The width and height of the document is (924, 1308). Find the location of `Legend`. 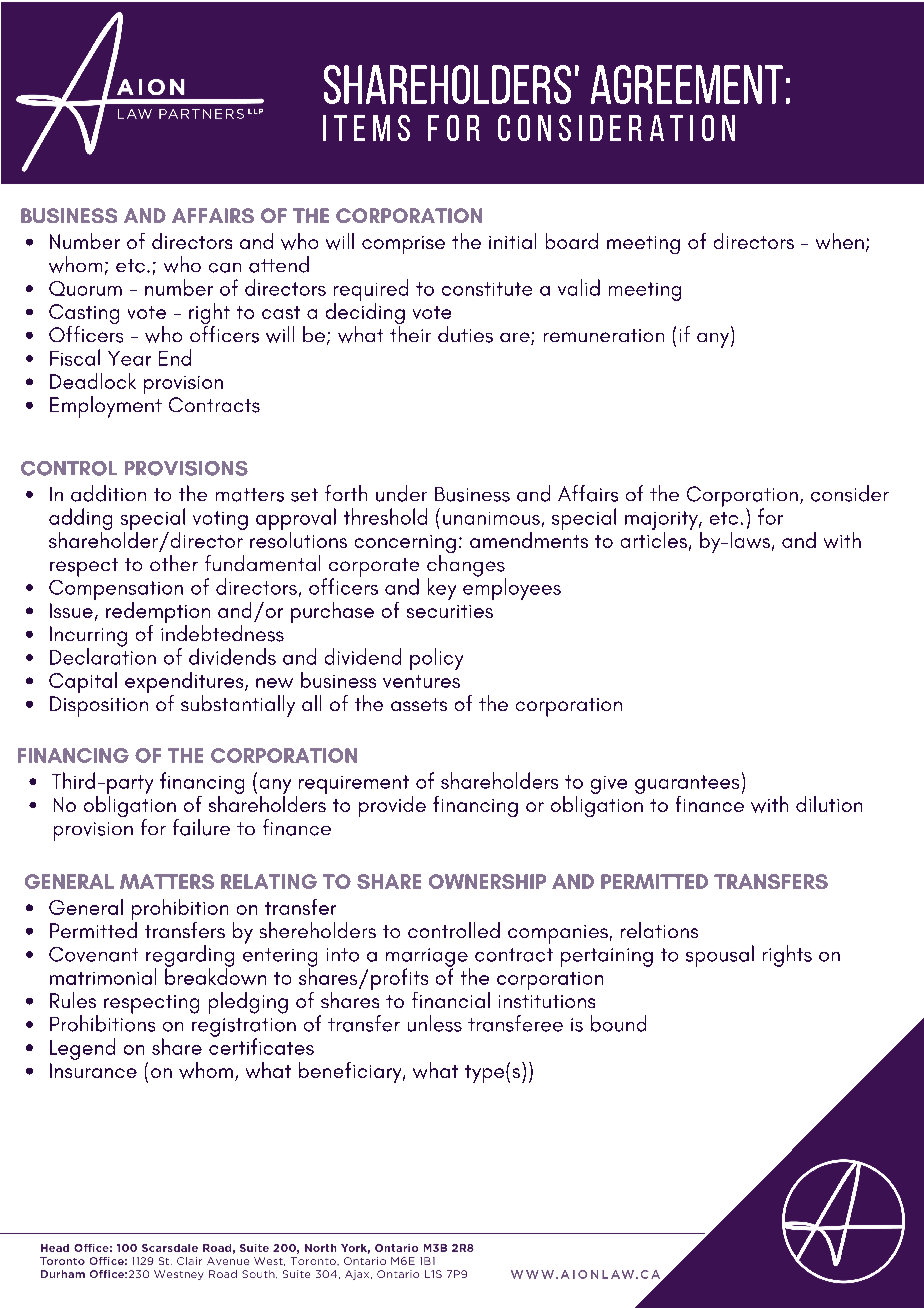

Legend is located at coordinates (82, 1049).
